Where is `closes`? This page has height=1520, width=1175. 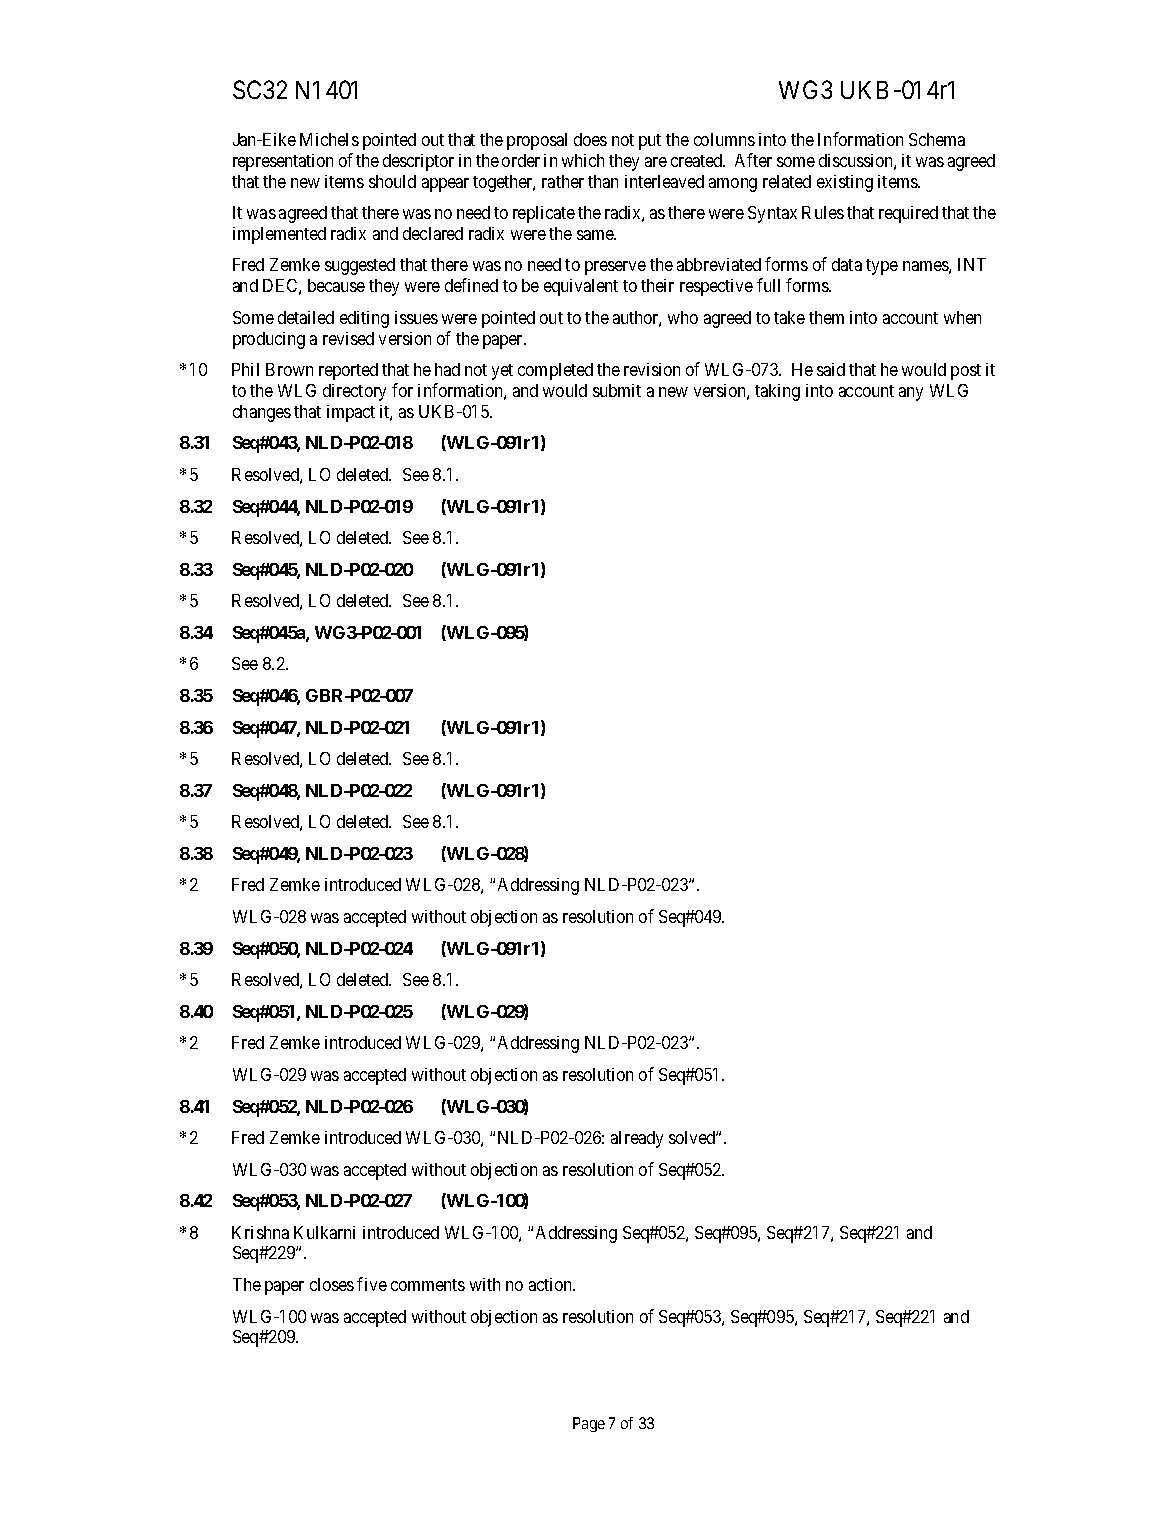 closes is located at coordinates (332, 1284).
